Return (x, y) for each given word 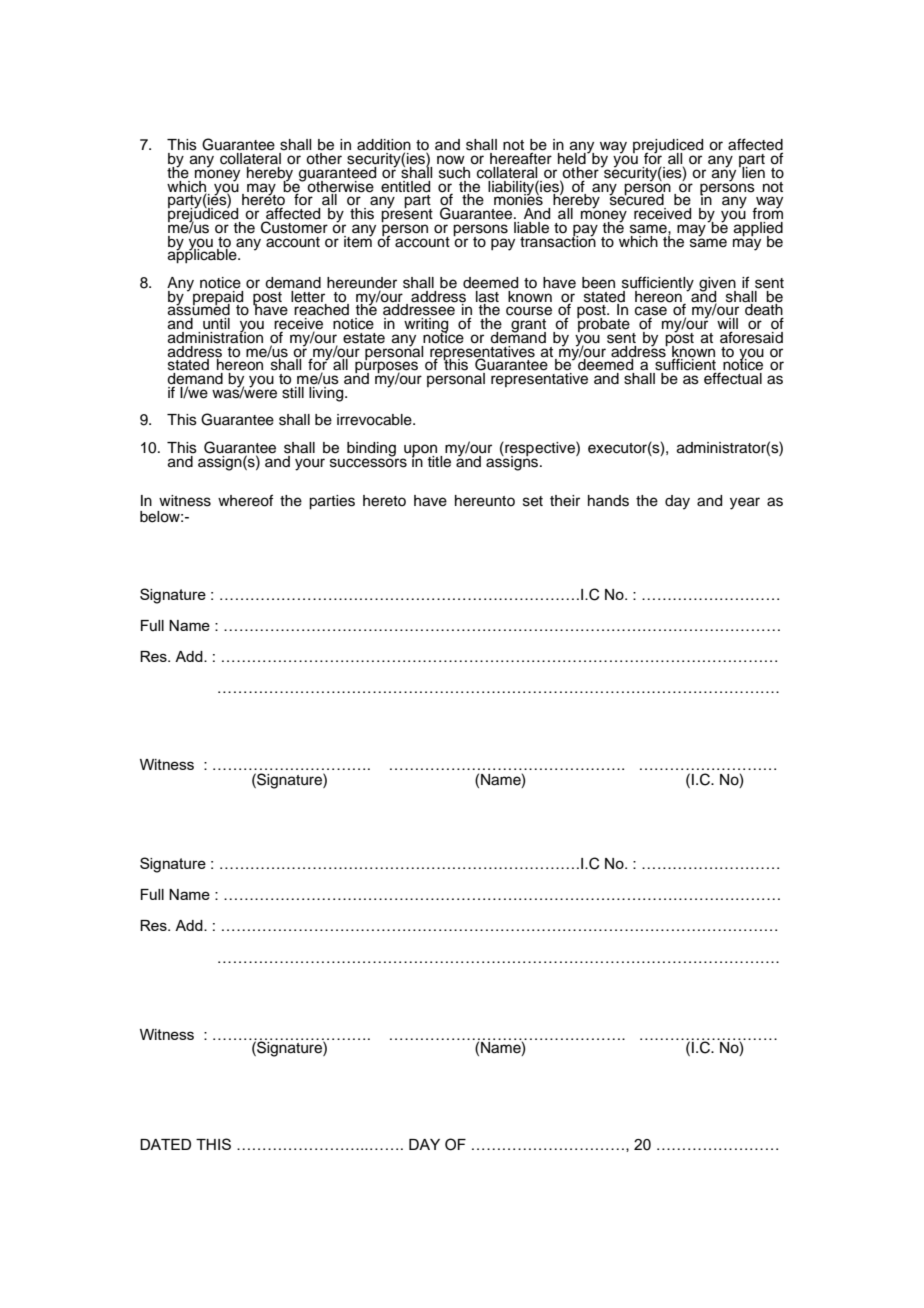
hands (608, 501)
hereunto (485, 501)
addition (384, 146)
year (745, 503)
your (310, 464)
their (565, 501)
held (573, 158)
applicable (203, 255)
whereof (245, 500)
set (533, 501)
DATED (165, 1144)
